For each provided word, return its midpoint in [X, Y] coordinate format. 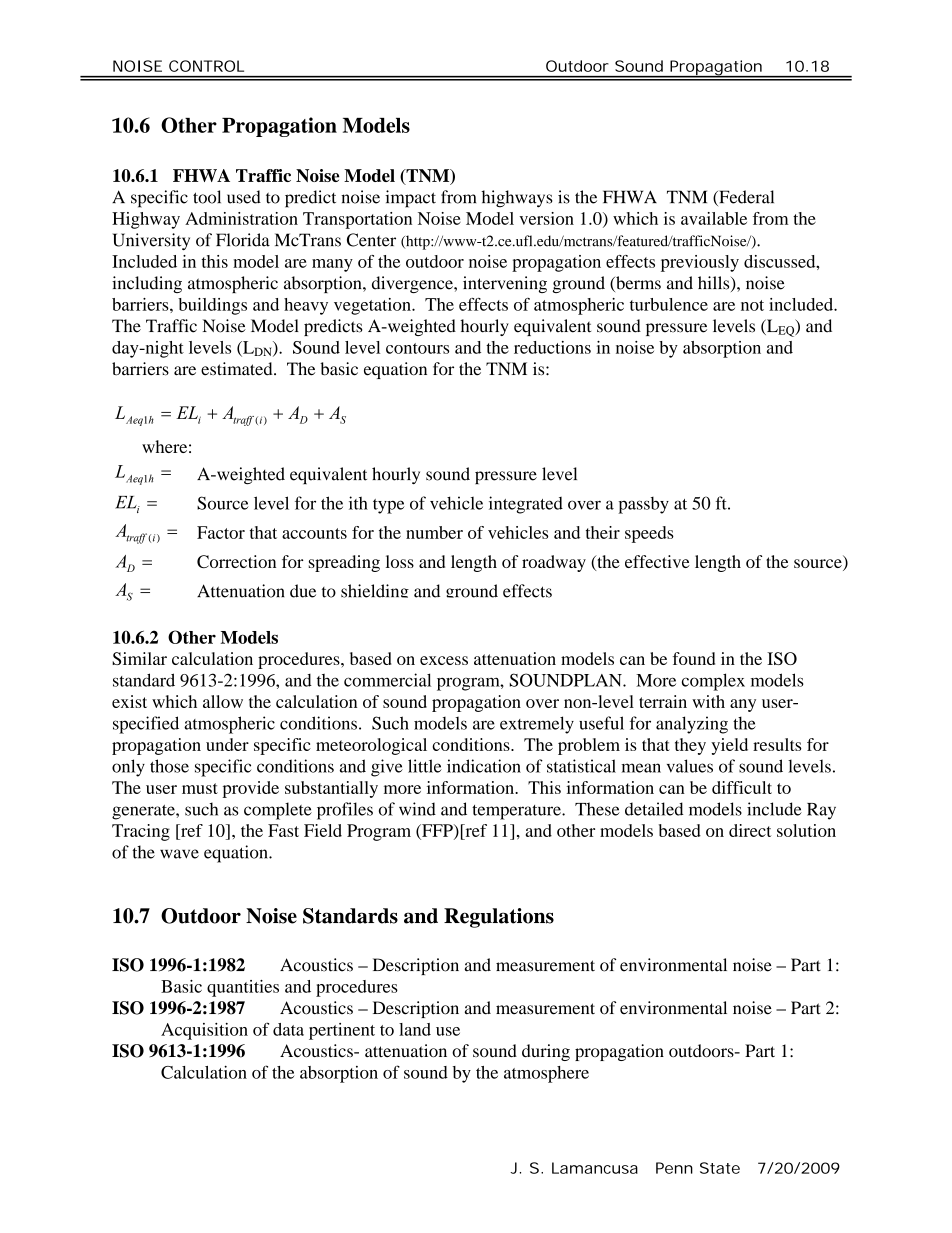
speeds [649, 534]
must [200, 788]
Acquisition [204, 1031]
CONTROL [206, 66]
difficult [742, 787]
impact [410, 199]
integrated [526, 505]
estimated [238, 369]
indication [484, 766]
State [720, 1168]
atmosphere [546, 1074]
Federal [745, 198]
